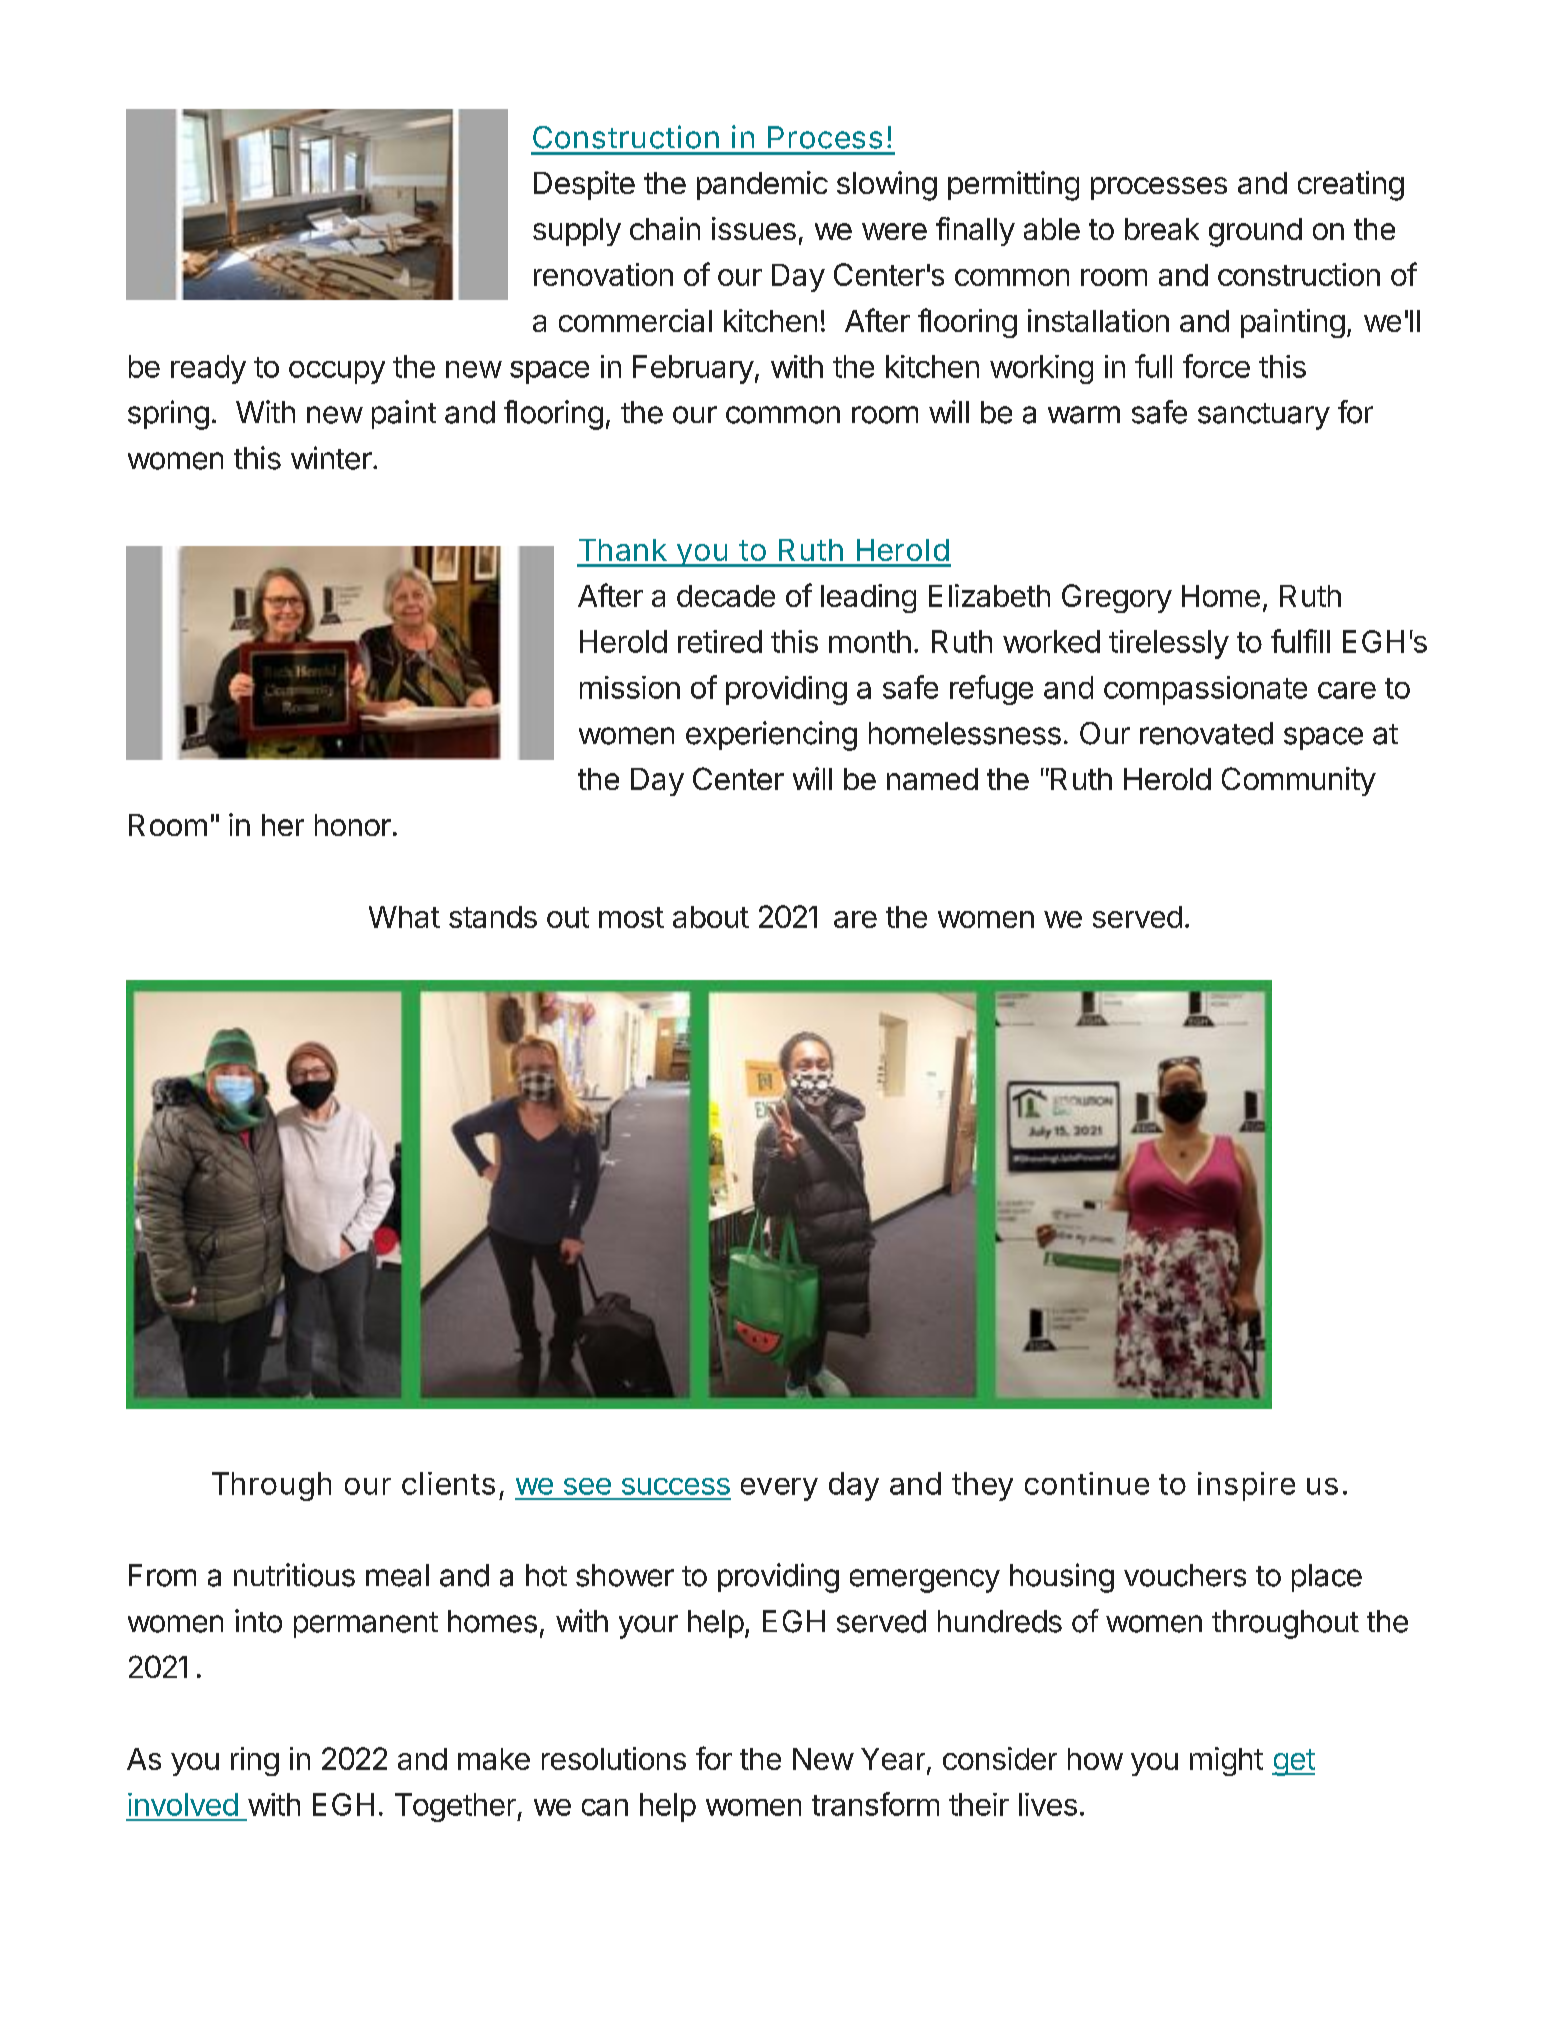 This image has width=1559, height=2017. Describe the element at coordinates (875, 1804) in the image. I see `transform` at that location.
